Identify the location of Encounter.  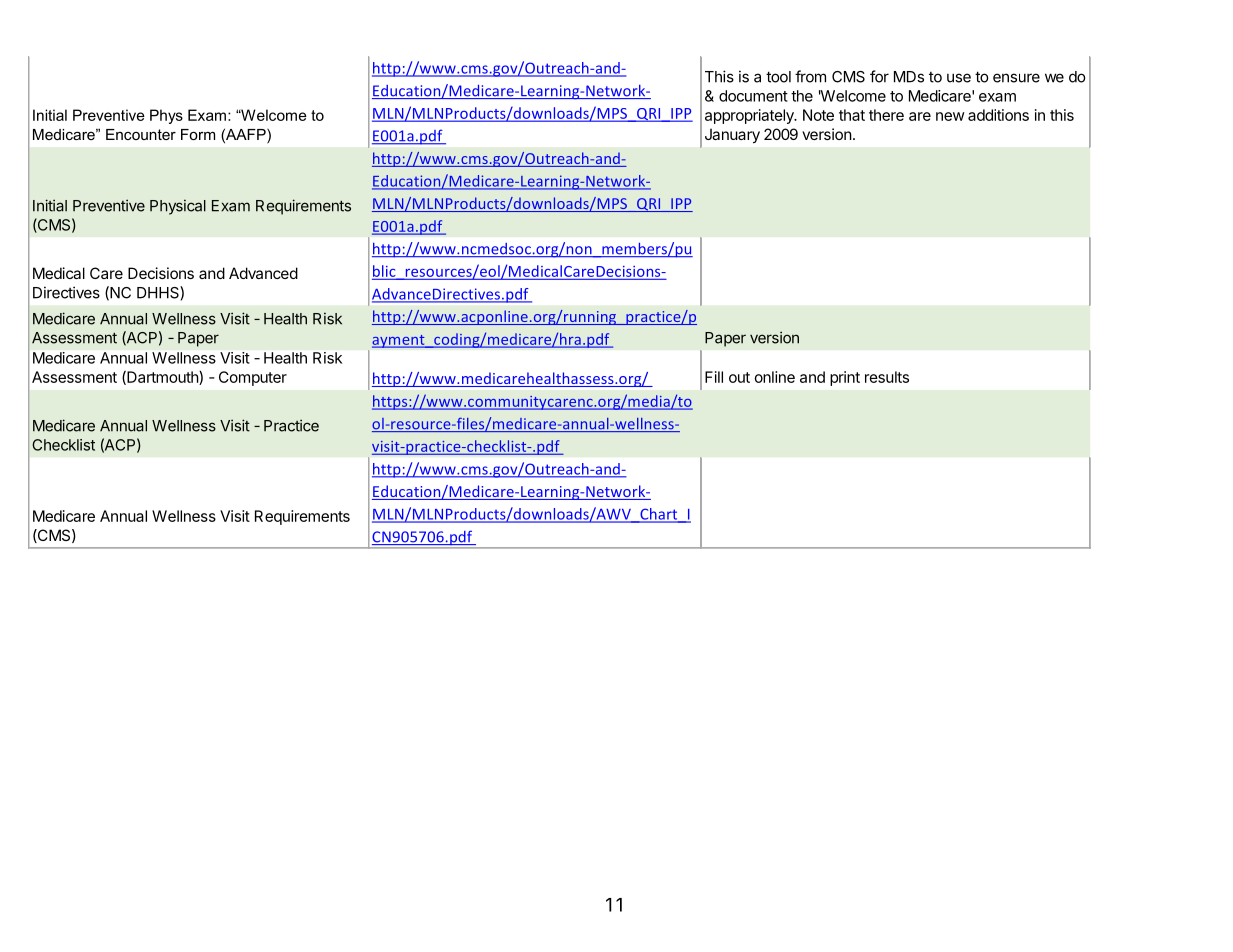
(141, 134).
